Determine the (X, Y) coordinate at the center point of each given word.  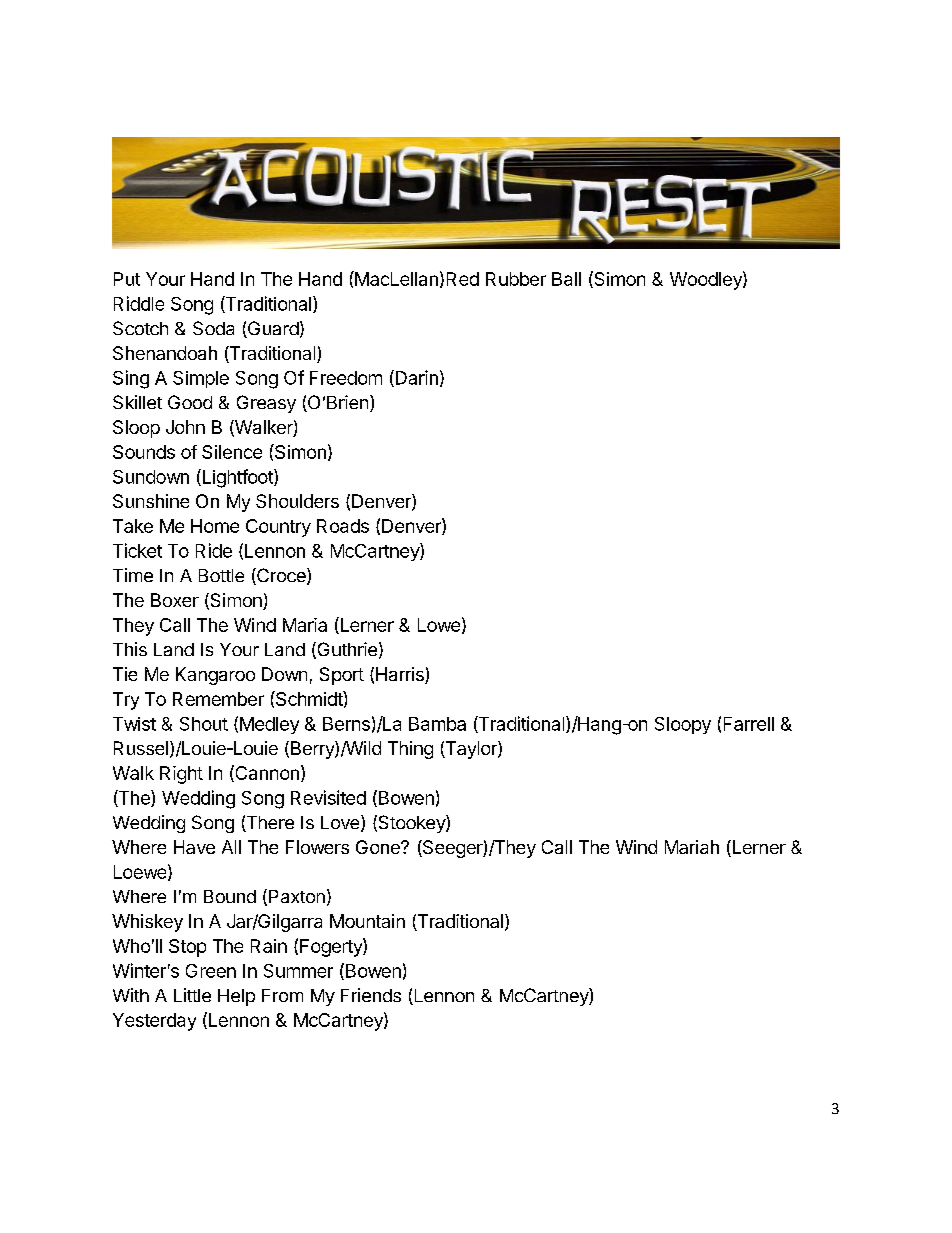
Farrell (749, 724)
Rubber (516, 279)
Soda (213, 328)
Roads (343, 526)
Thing (410, 750)
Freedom (346, 378)
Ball (566, 279)
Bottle (221, 575)
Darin (415, 378)
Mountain (367, 921)
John (185, 427)
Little (192, 995)
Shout (204, 724)
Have (194, 847)
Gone (379, 847)
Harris (401, 675)
